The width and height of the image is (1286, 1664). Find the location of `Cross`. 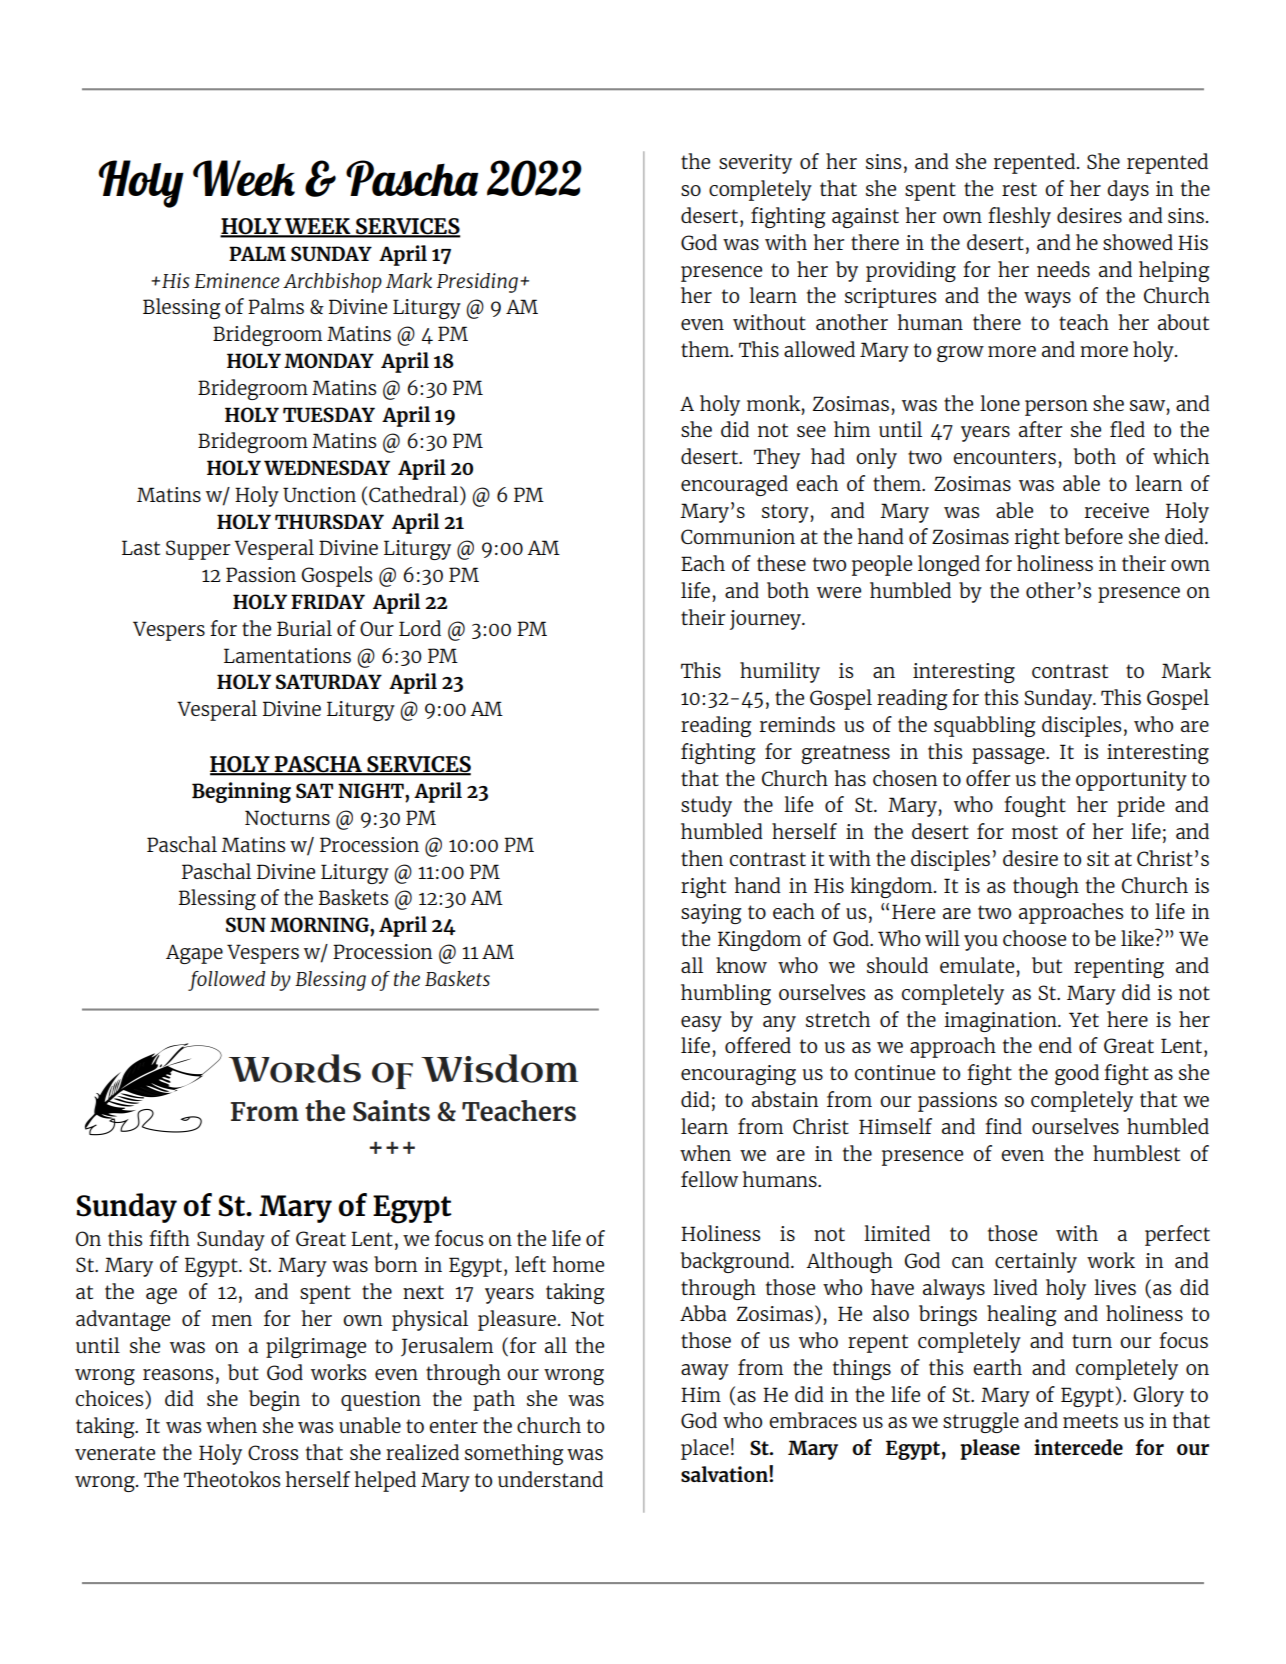

Cross is located at coordinates (273, 1452).
